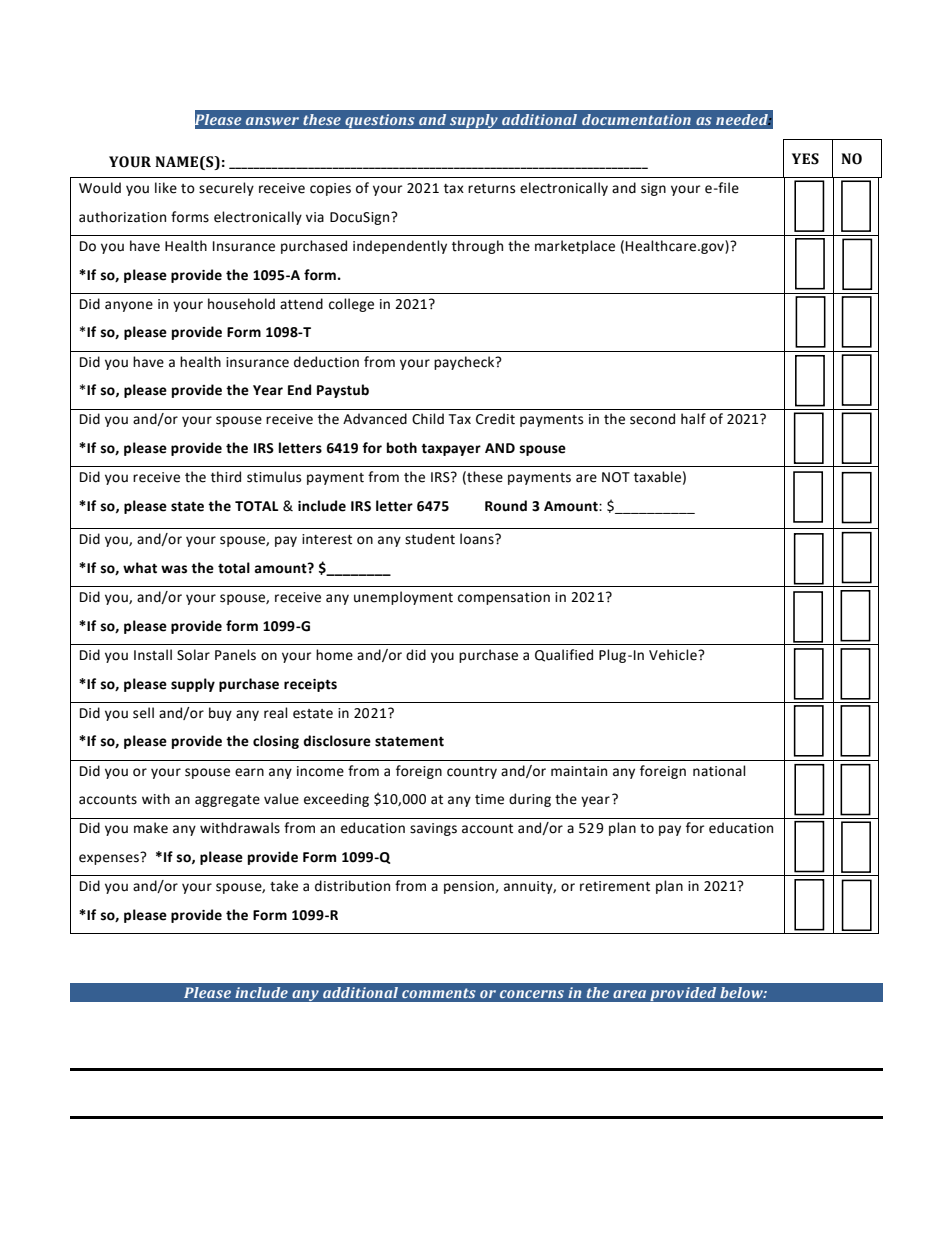 This screenshot has width=952, height=1233. I want to click on half, so click(693, 419).
